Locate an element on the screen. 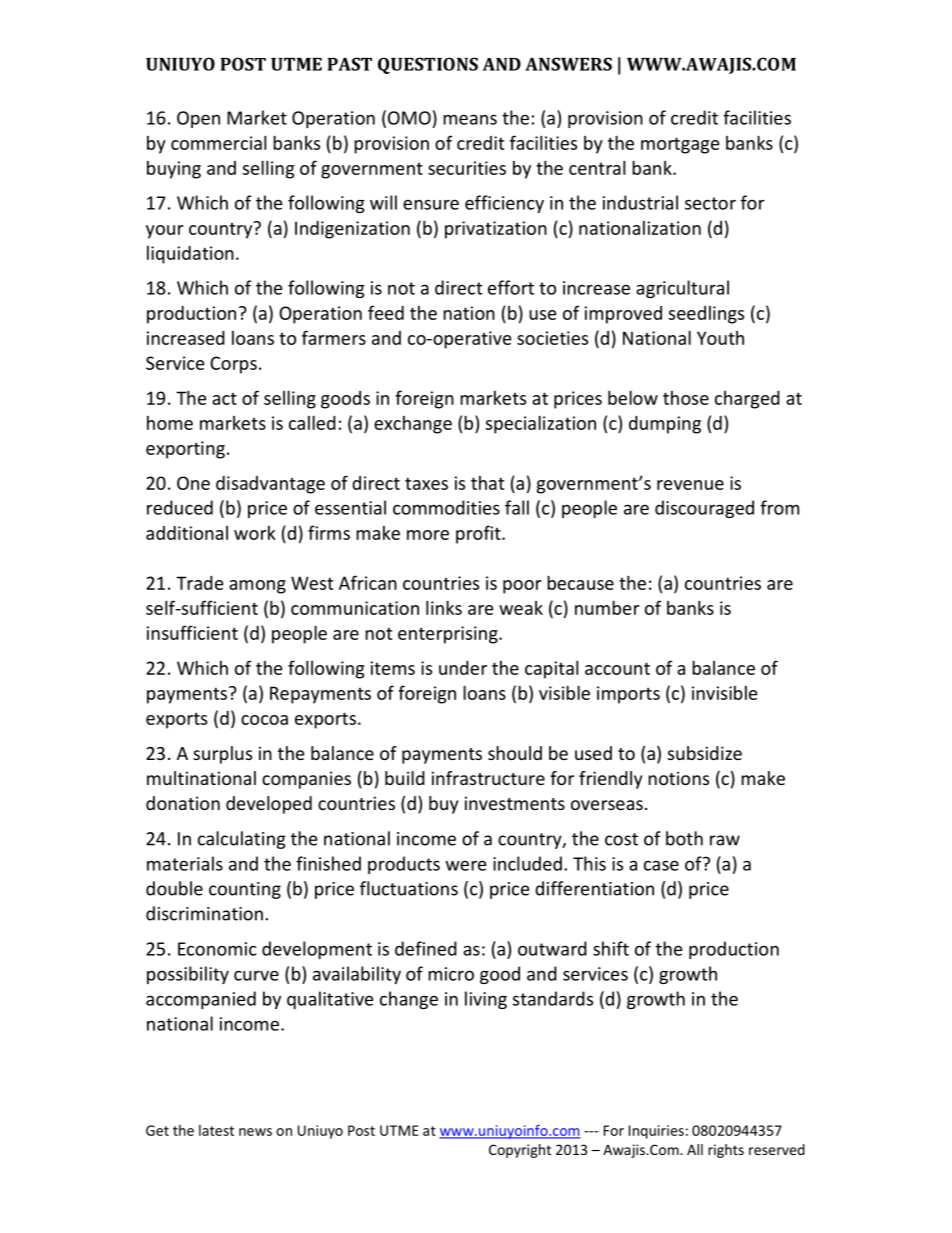 The width and height of the screenshot is (952, 1233). rights is located at coordinates (726, 1151).
